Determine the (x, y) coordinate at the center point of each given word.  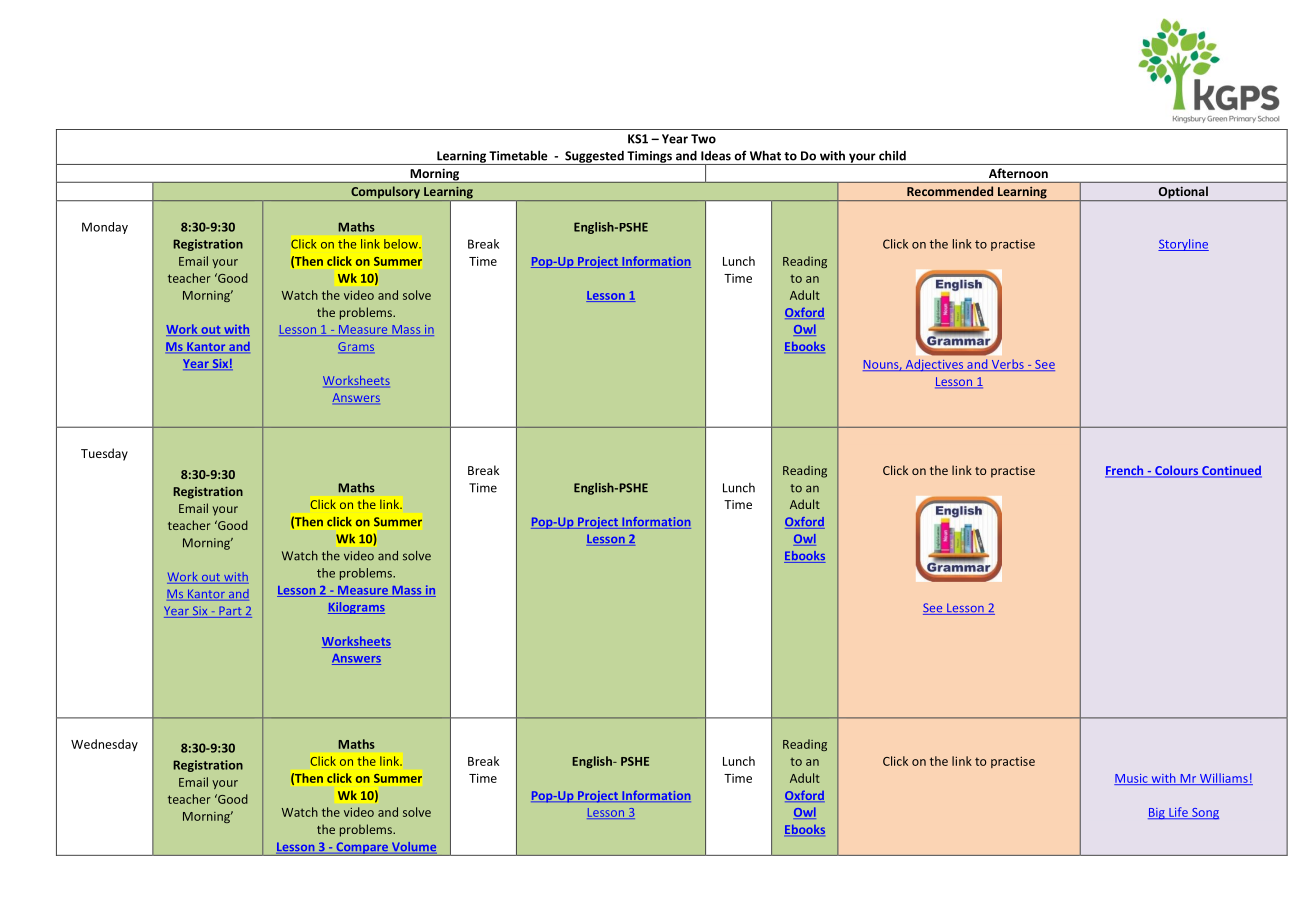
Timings (649, 158)
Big (1157, 814)
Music (1132, 779)
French (1125, 471)
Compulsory (385, 193)
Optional (1183, 193)
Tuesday (104, 454)
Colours (1177, 471)
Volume (414, 846)
